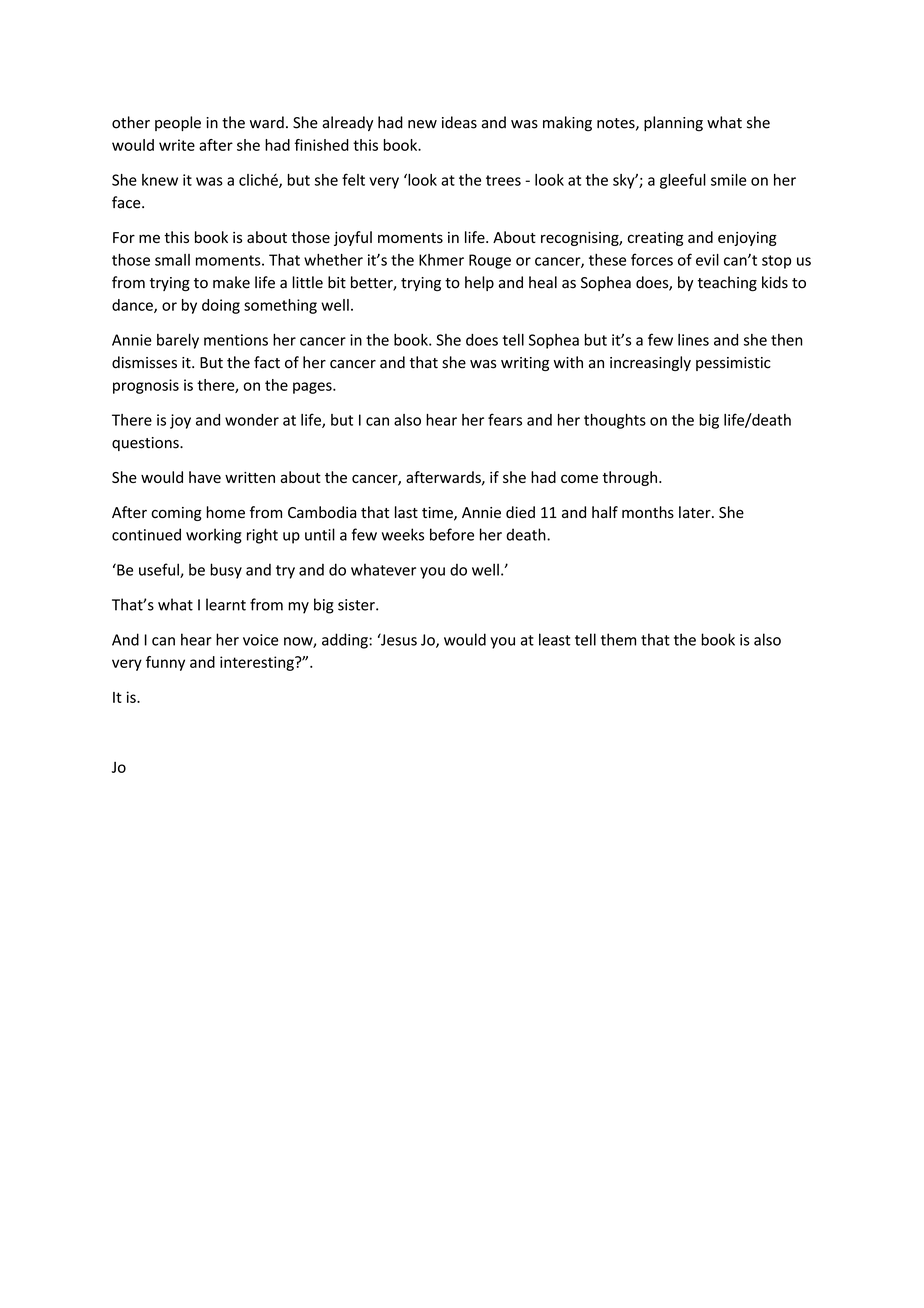  I want to click on write, so click(177, 145).
